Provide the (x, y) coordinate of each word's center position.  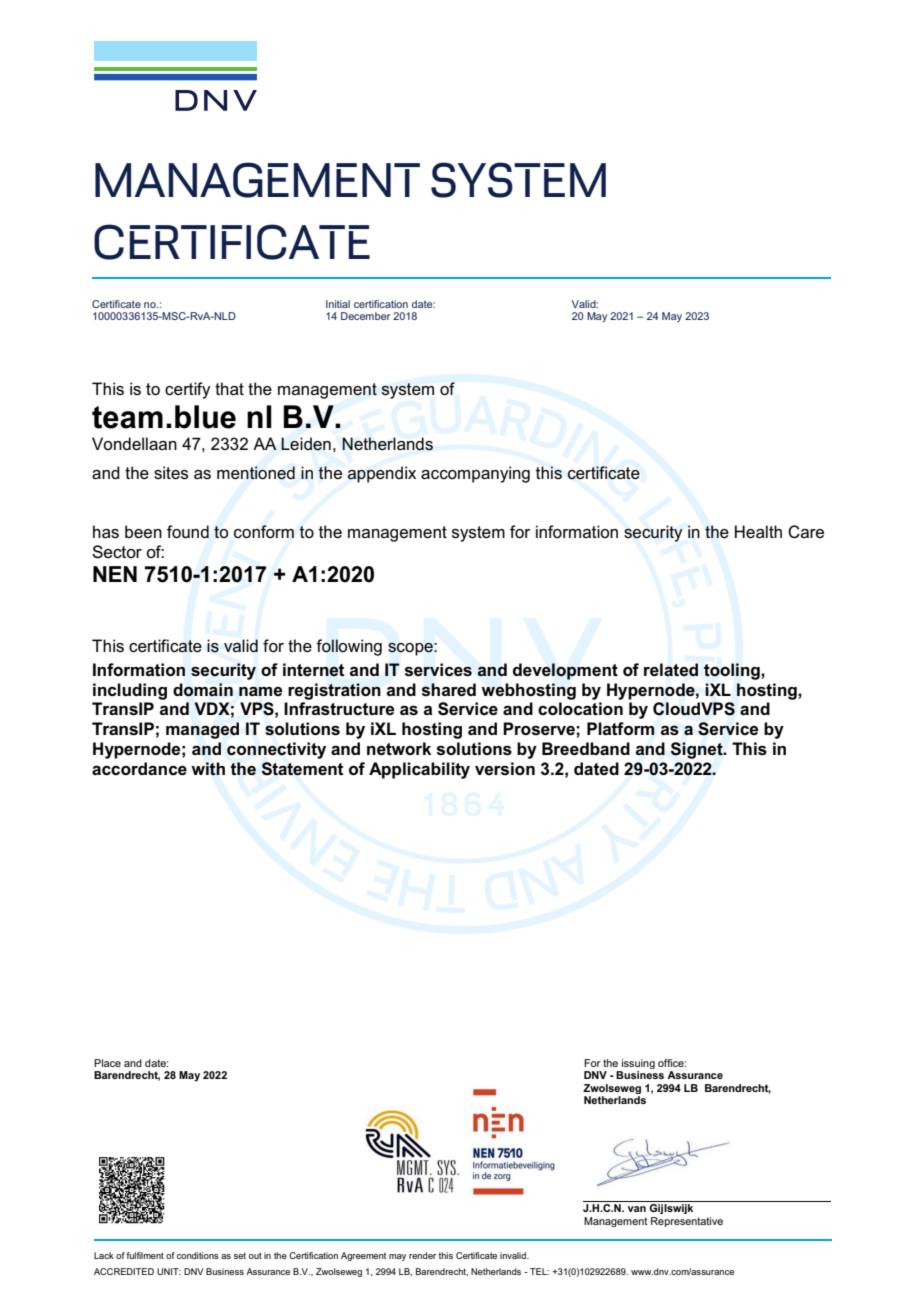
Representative (687, 1222)
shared (449, 690)
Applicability (419, 770)
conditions (198, 1255)
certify (188, 390)
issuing (637, 1065)
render (422, 1255)
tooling (733, 671)
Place (107, 1063)
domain (203, 690)
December (365, 316)
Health (758, 531)
